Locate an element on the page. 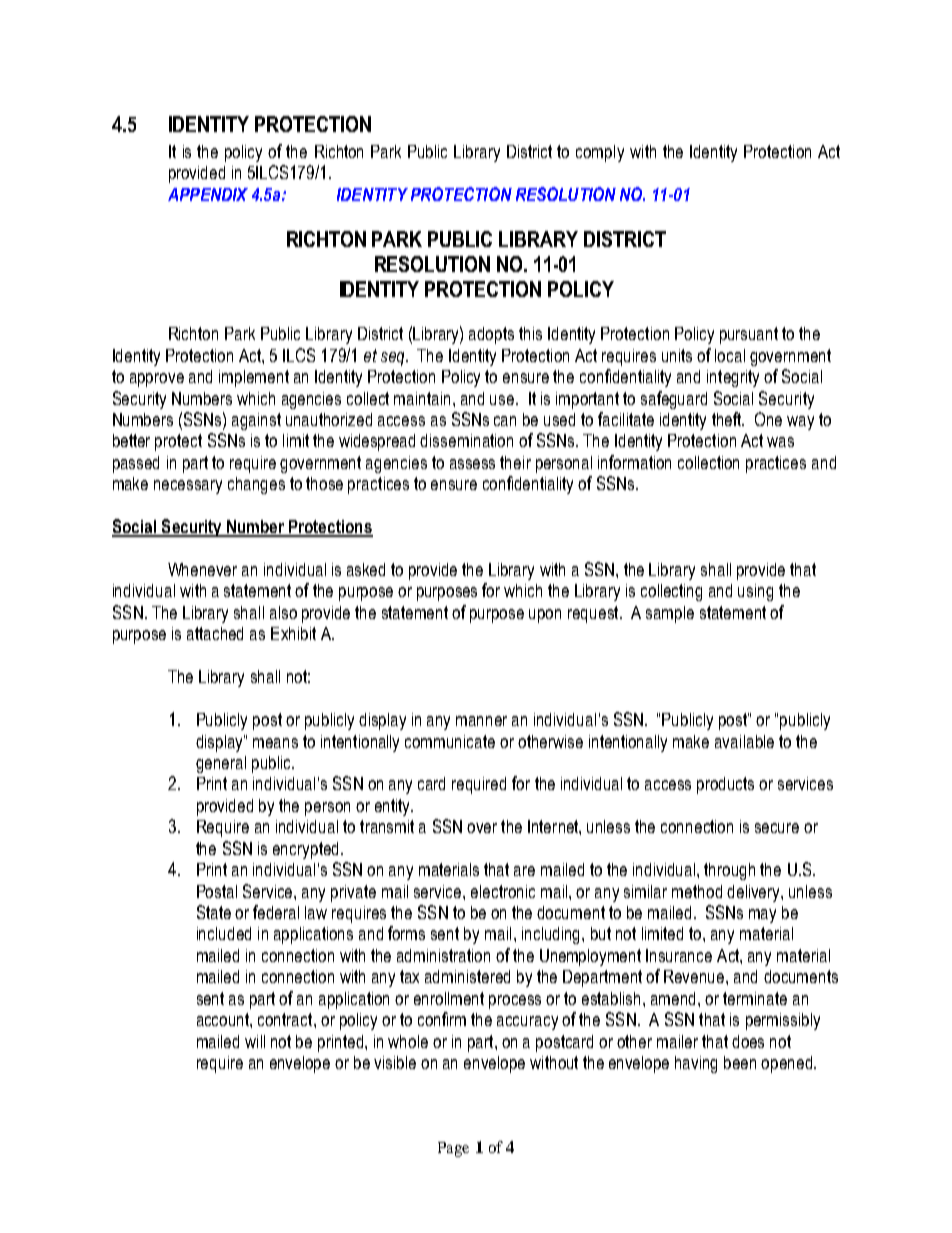  comply is located at coordinates (600, 153).
